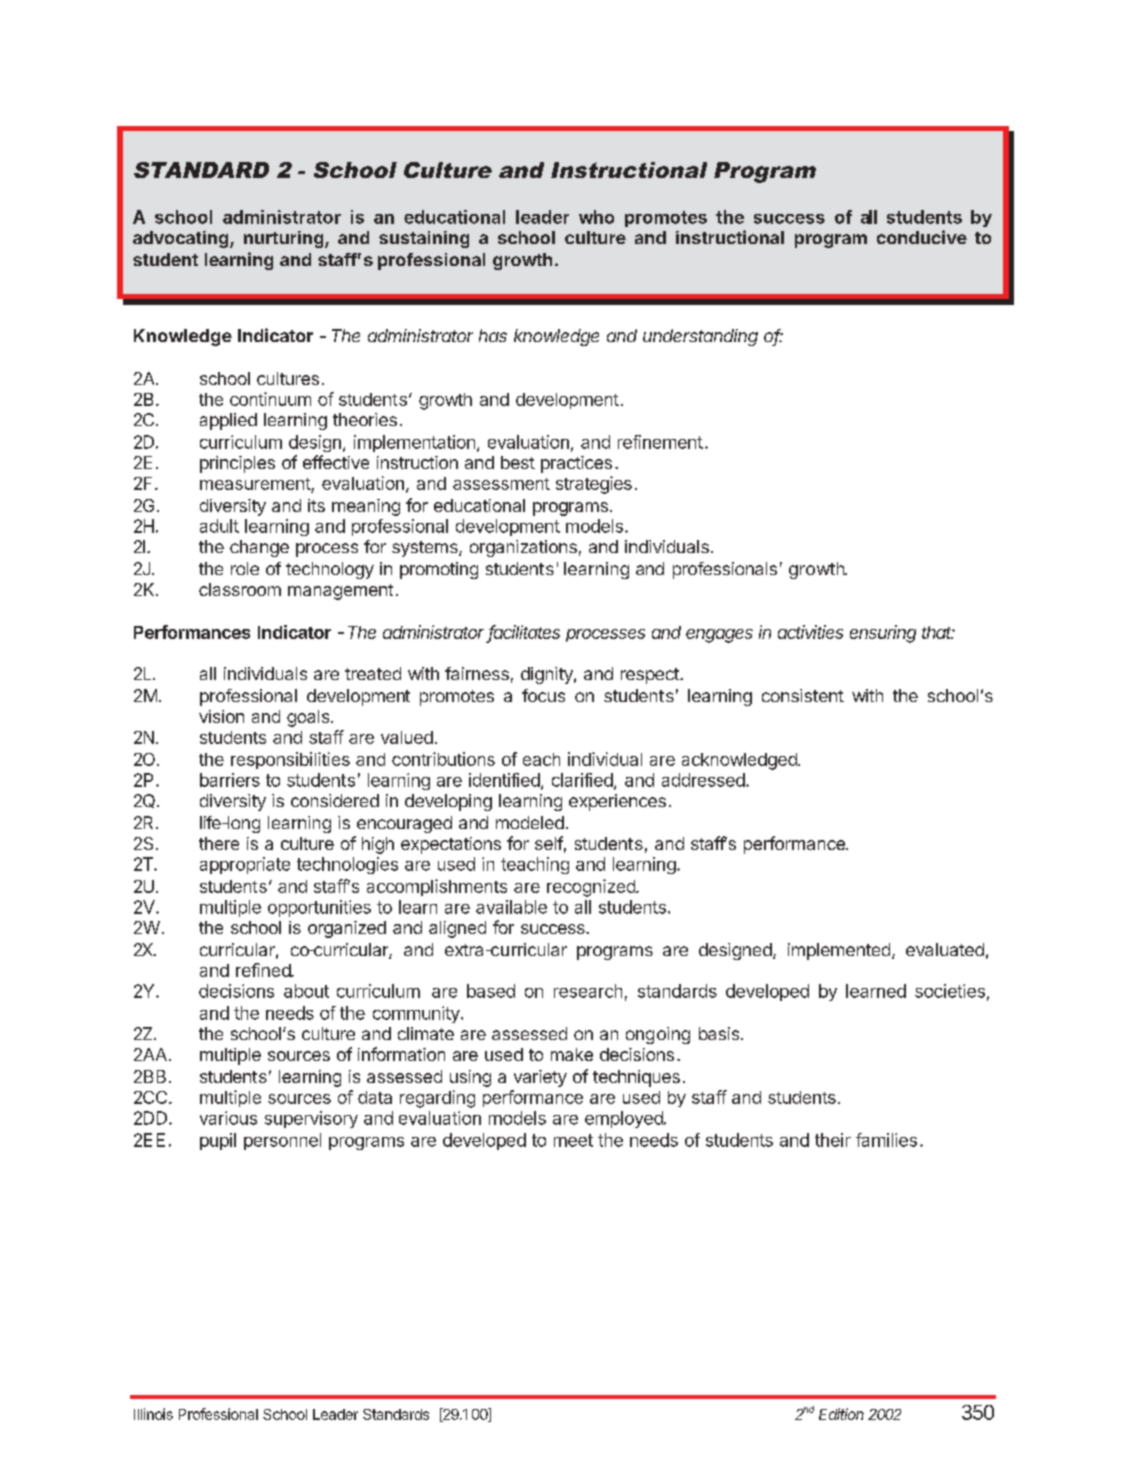 The width and height of the document is (1126, 1457). I want to click on Edition, so click(841, 1414).
